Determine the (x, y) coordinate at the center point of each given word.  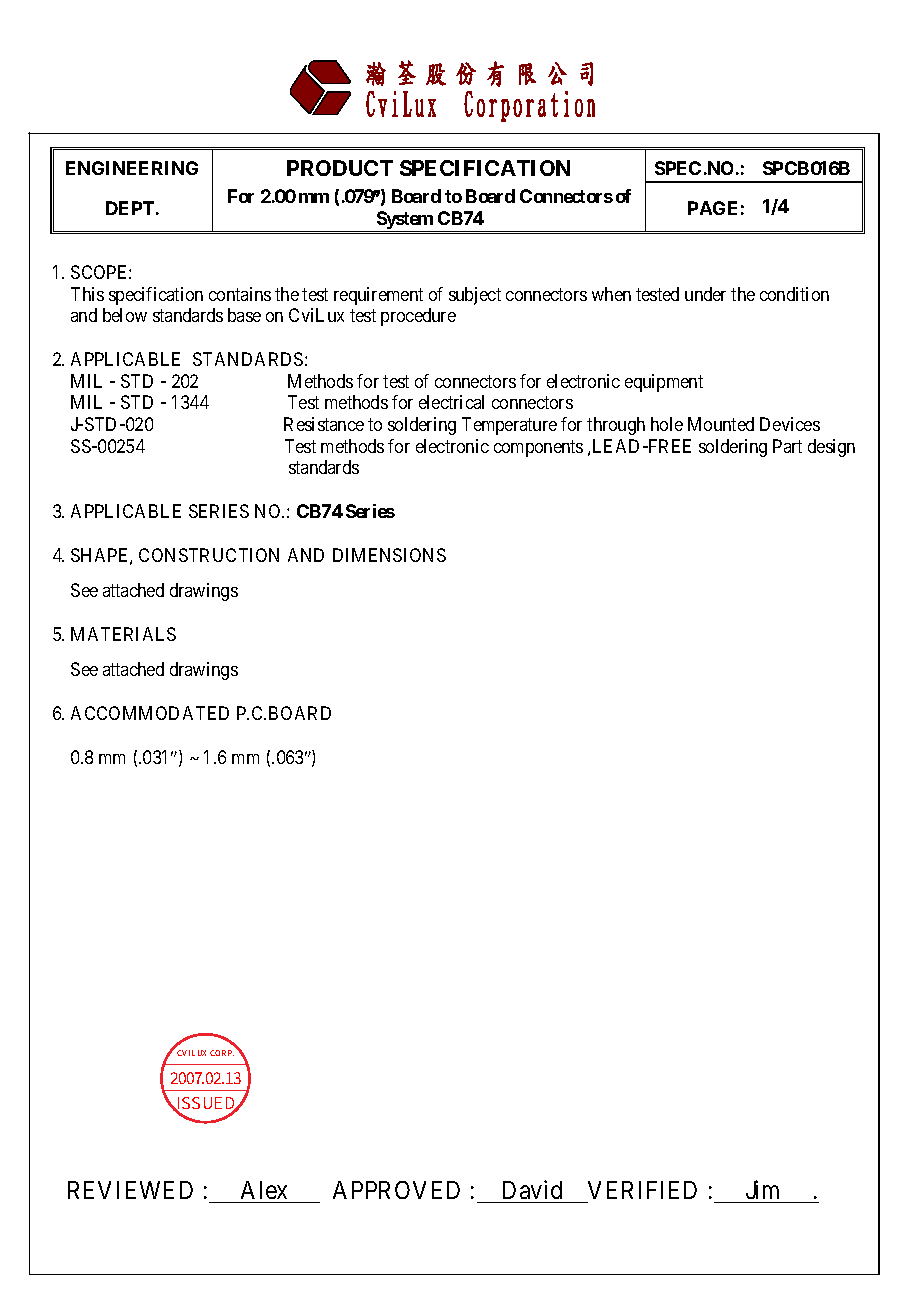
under (705, 294)
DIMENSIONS (389, 555)
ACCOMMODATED (150, 713)
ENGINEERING (132, 168)
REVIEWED (130, 1190)
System (405, 220)
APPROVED (396, 1190)
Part (787, 446)
